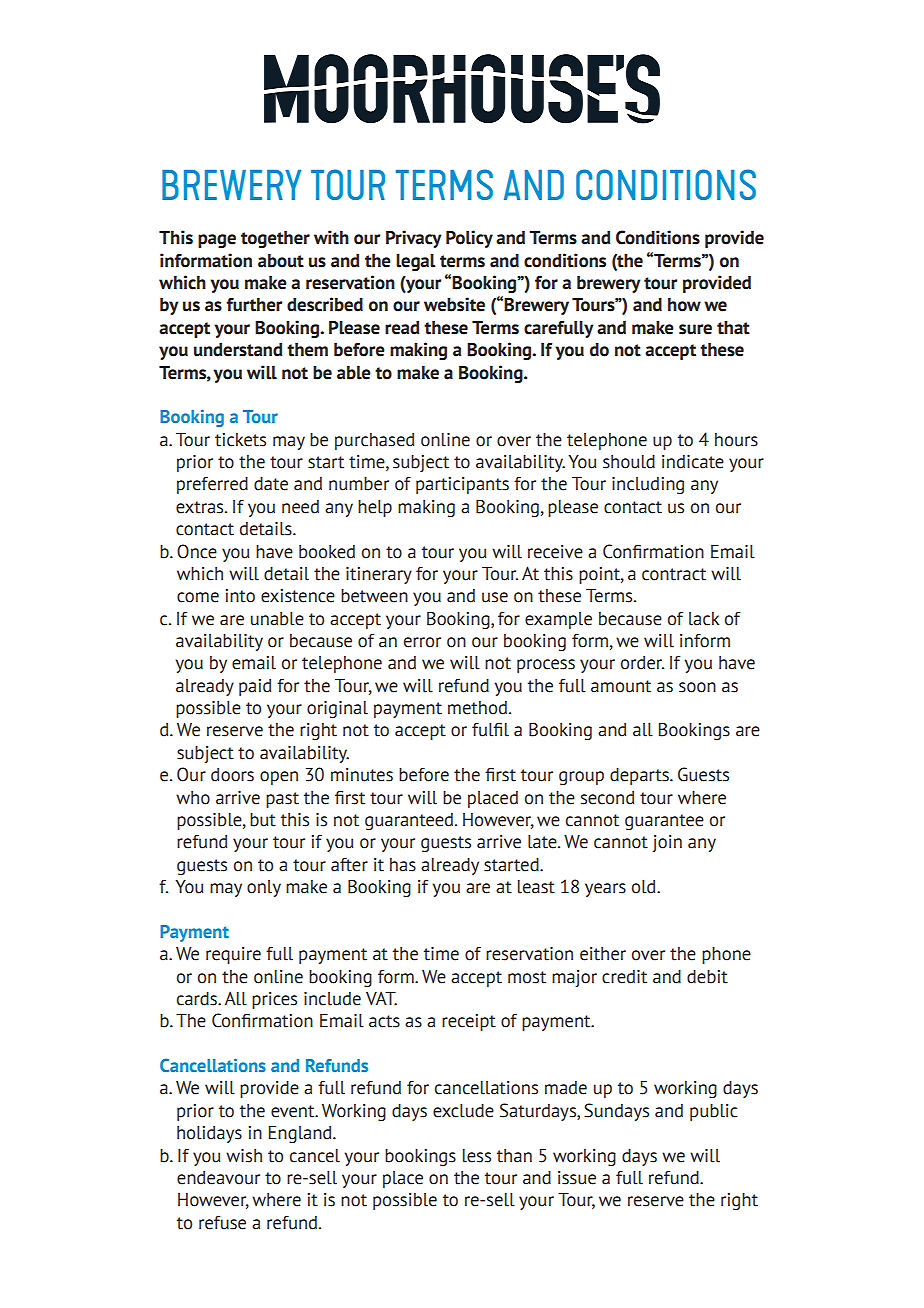  What do you see at coordinates (469, 239) in the screenshot?
I see `Policy` at bounding box center [469, 239].
